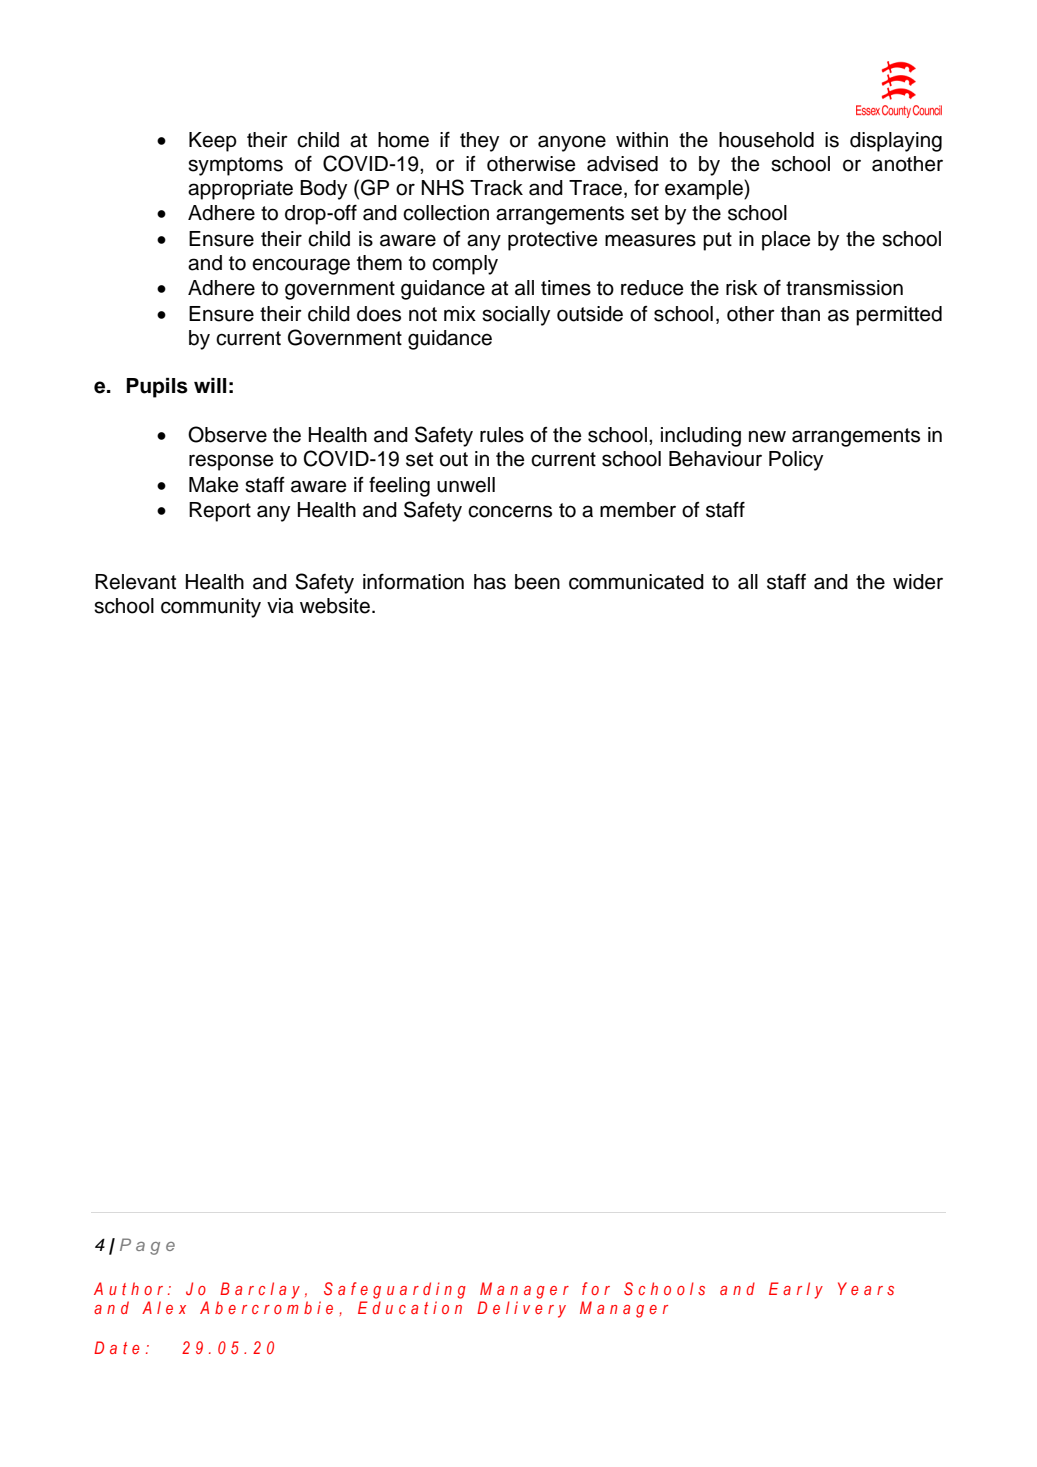  What do you see at coordinates (537, 582) in the page?
I see `been` at bounding box center [537, 582].
